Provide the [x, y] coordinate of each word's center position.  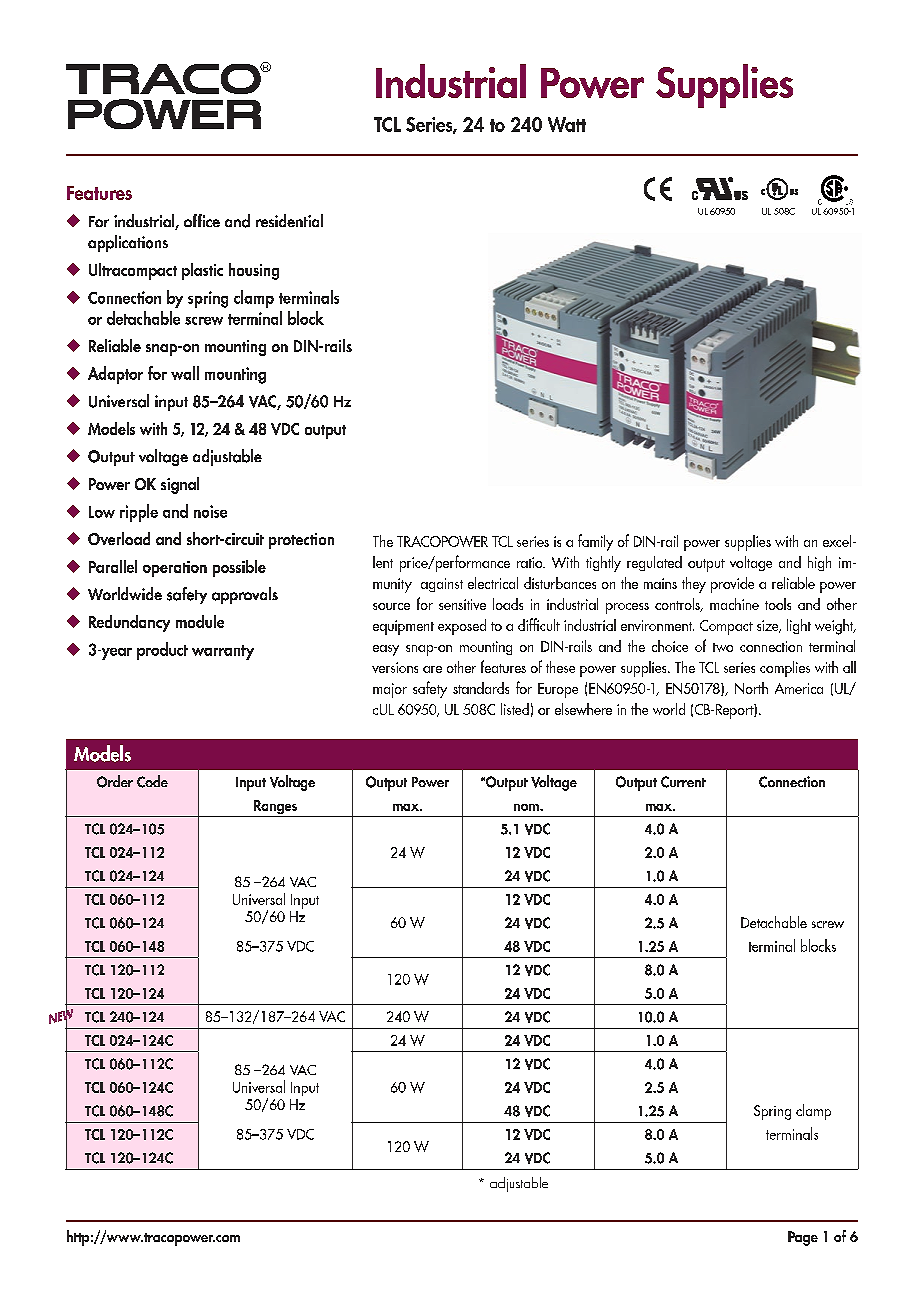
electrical [493, 583]
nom [527, 807]
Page [803, 1238]
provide [732, 585]
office [202, 220]
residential [289, 220]
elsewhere [583, 709]
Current [683, 782]
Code [152, 781]
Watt [567, 124]
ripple [139, 513]
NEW [61, 1016]
